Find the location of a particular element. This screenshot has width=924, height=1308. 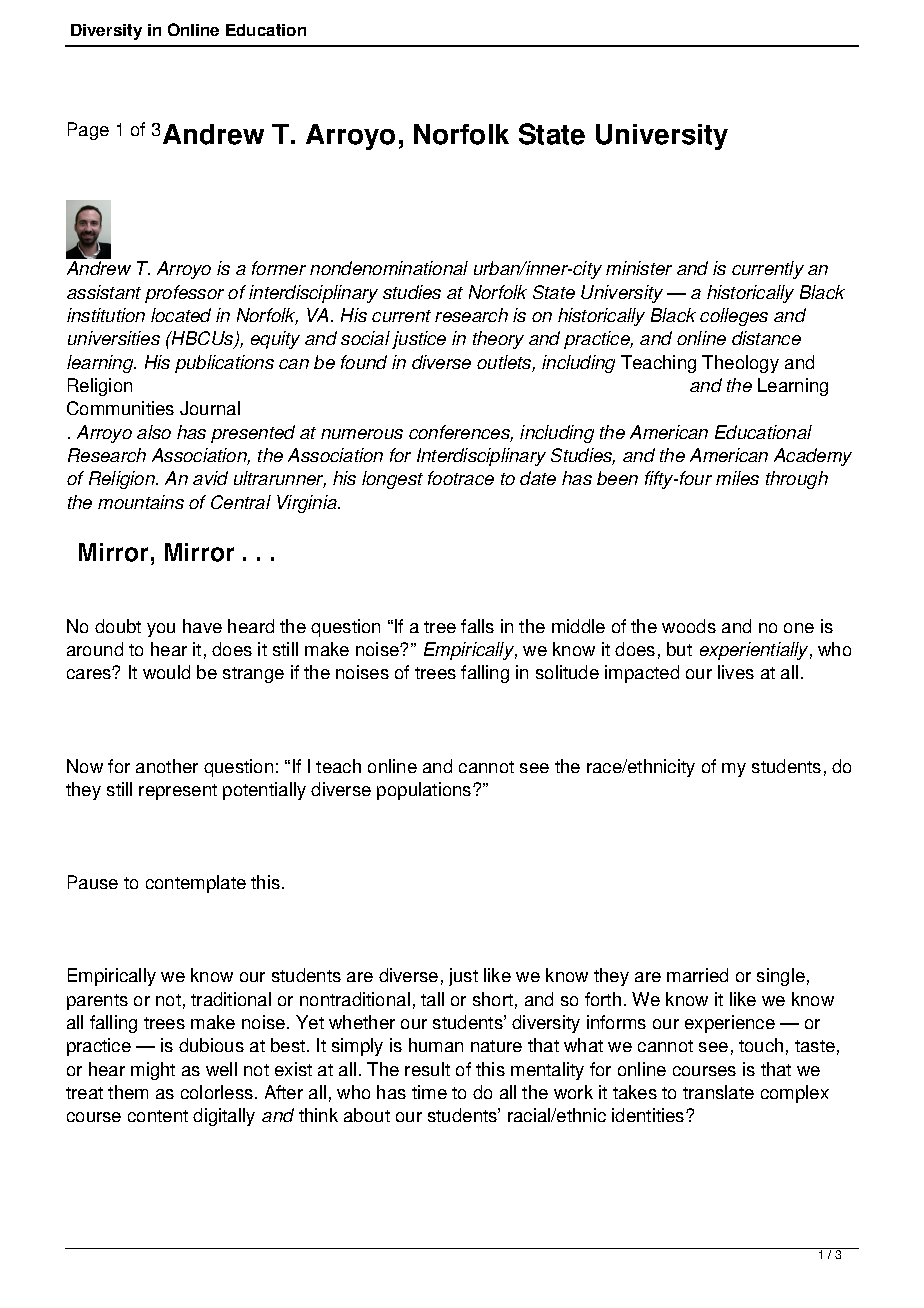

theory is located at coordinates (498, 340).
